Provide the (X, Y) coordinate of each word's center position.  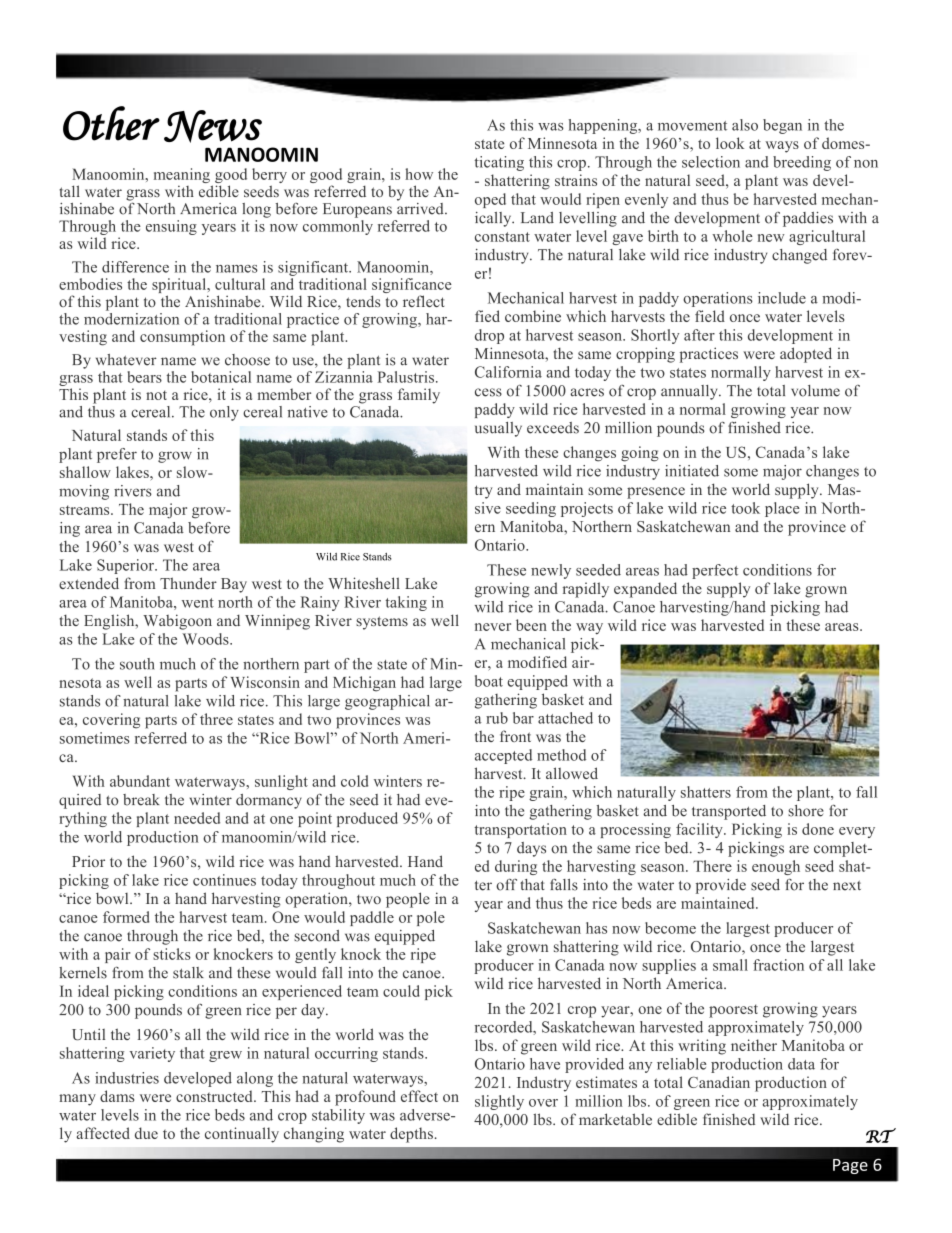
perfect (715, 571)
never (493, 627)
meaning (182, 177)
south (137, 664)
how (419, 174)
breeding (802, 163)
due (146, 1133)
